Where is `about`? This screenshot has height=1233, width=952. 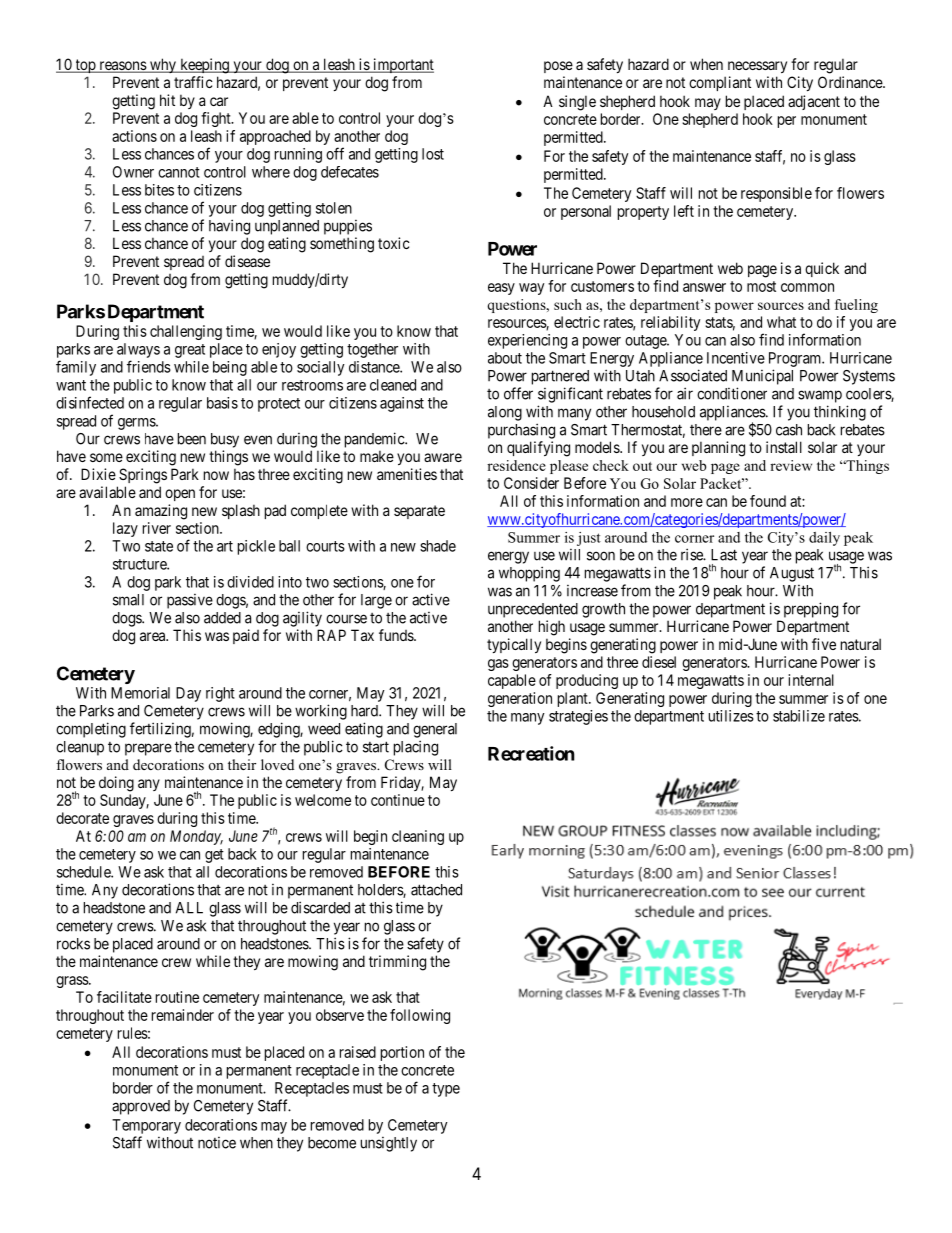
about is located at coordinates (505, 358).
